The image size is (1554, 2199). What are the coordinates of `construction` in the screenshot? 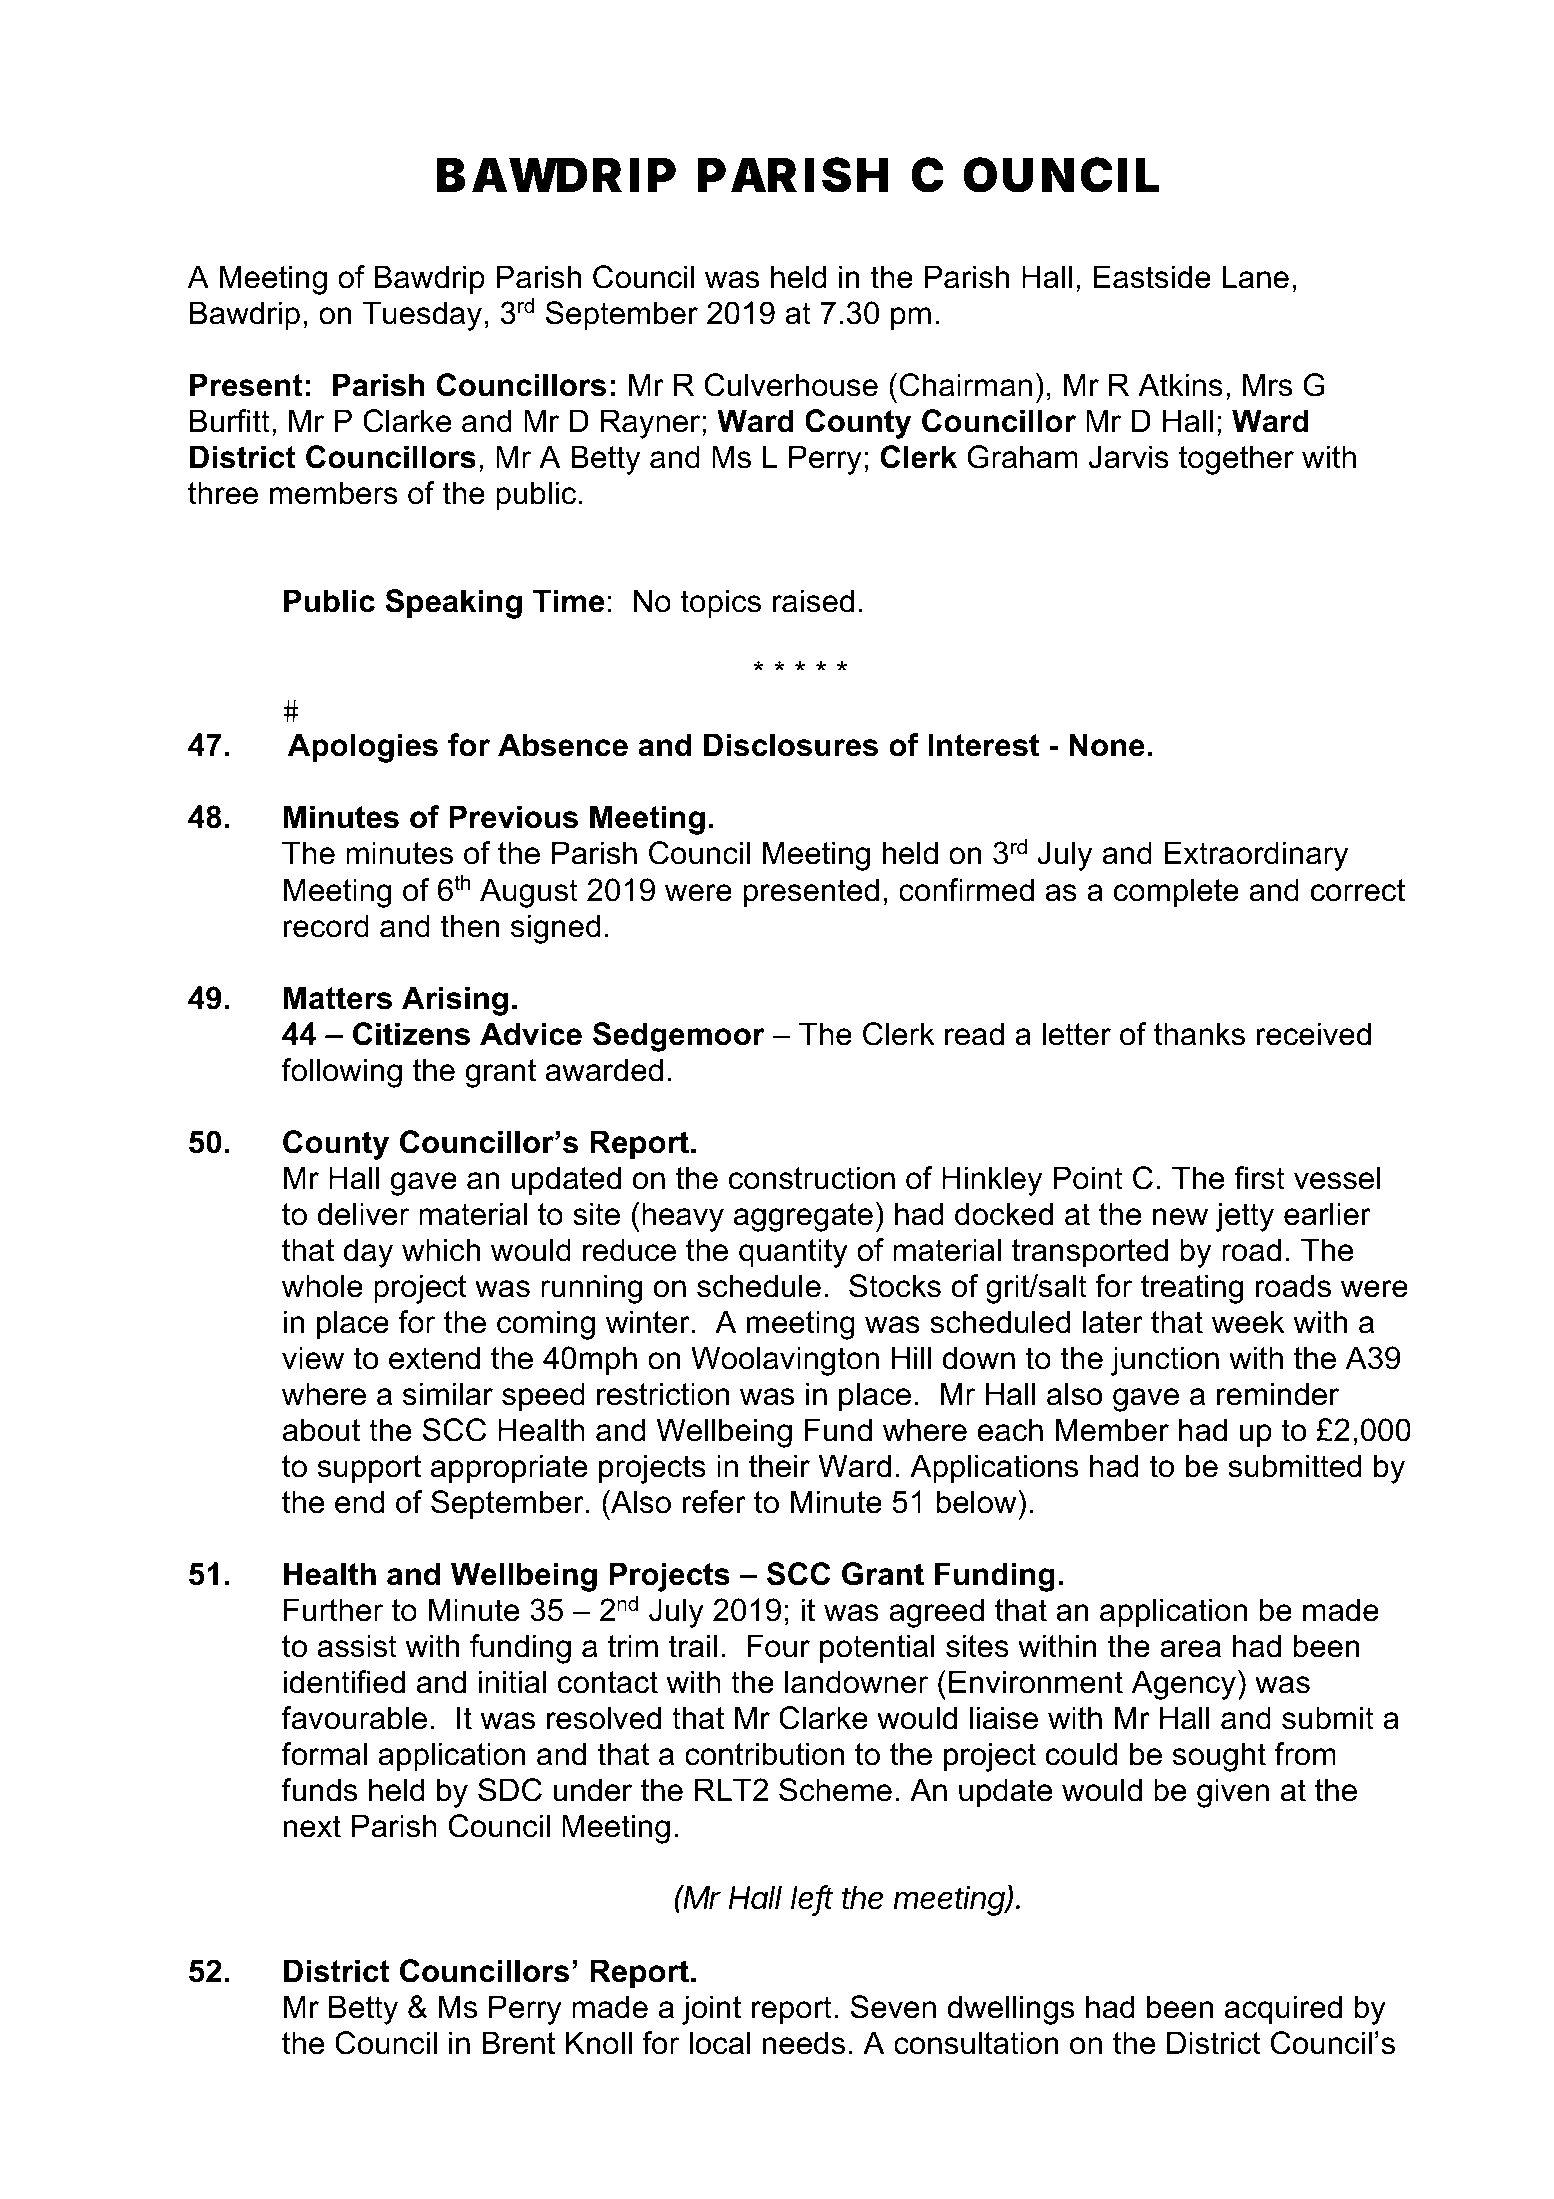 It's located at (812, 1178).
